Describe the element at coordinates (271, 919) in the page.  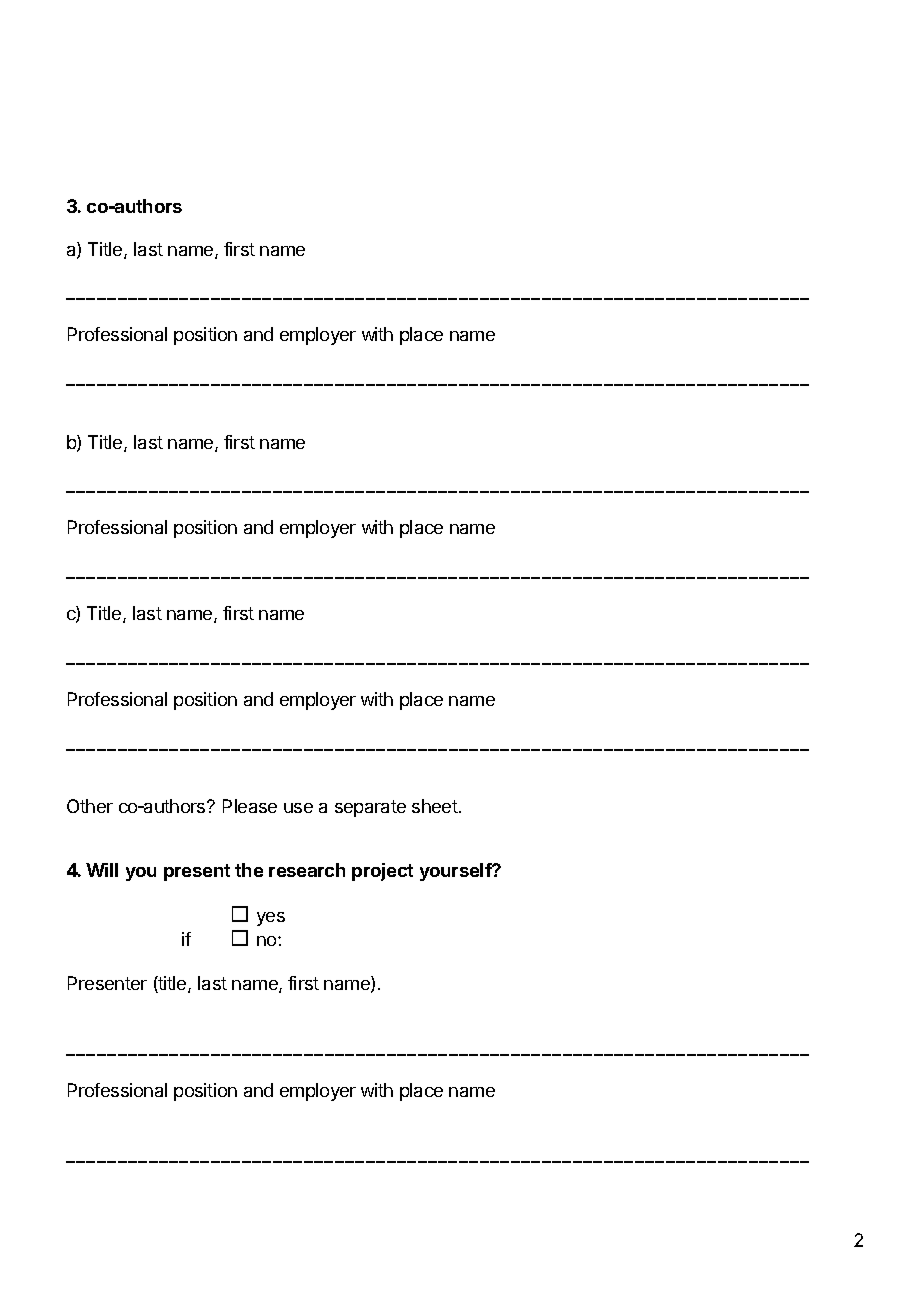
I see `yes` at that location.
